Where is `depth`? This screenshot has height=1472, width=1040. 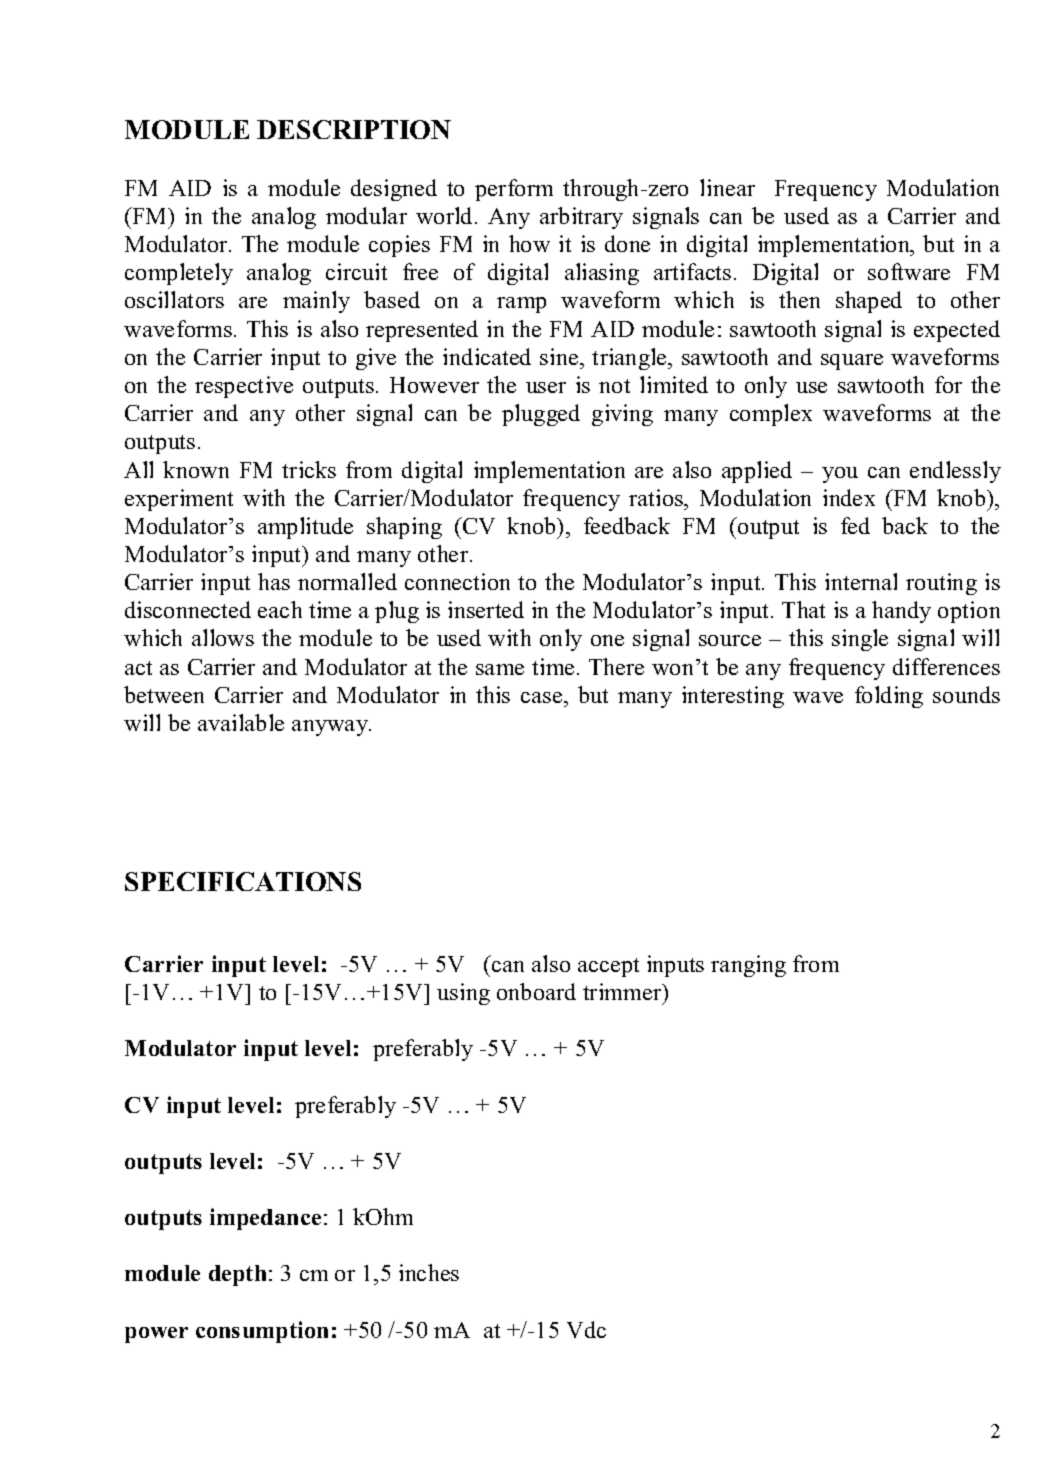
depth is located at coordinates (237, 1275).
